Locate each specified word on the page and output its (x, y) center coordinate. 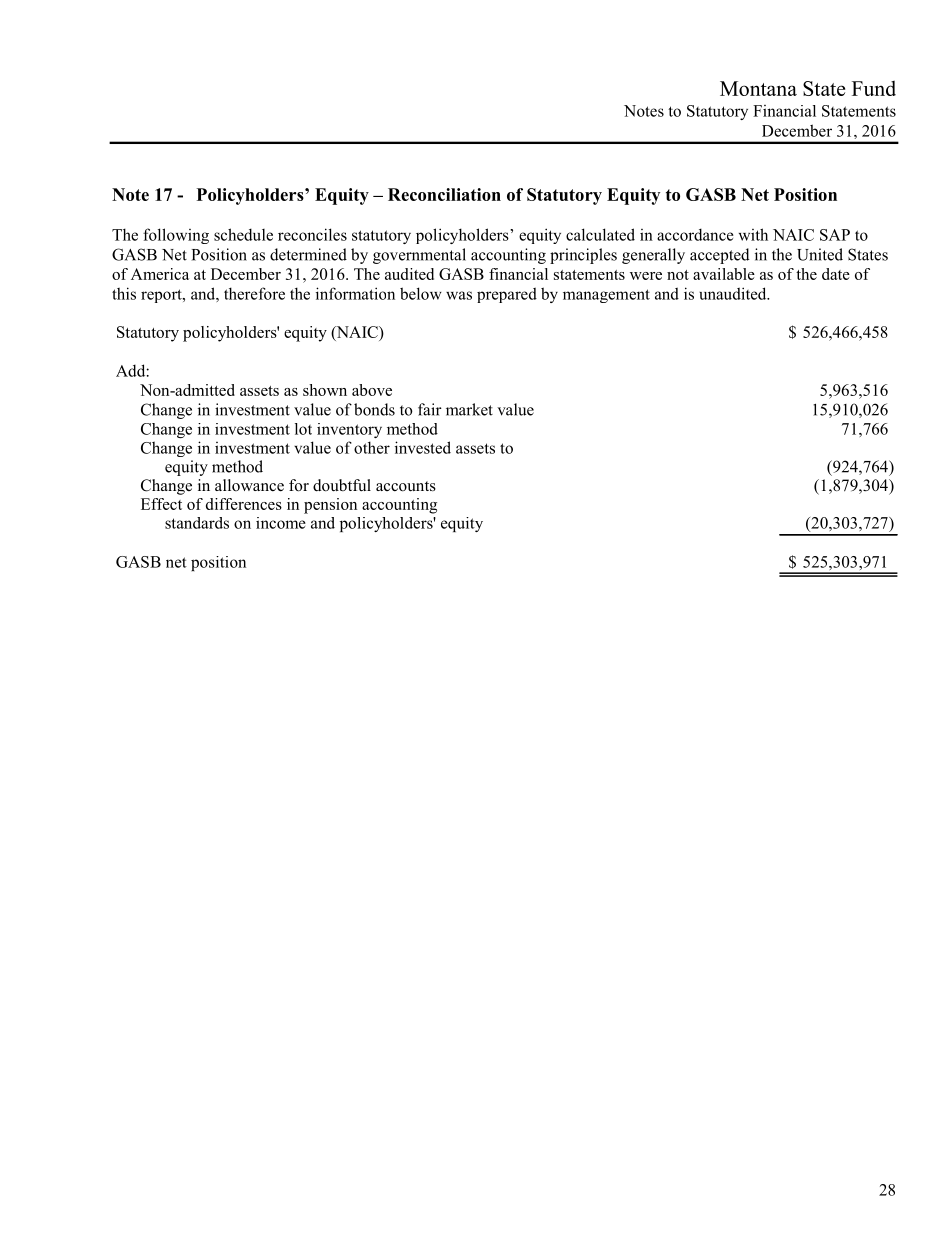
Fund (874, 88)
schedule (243, 234)
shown (325, 390)
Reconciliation (444, 194)
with (753, 234)
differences (244, 504)
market (469, 409)
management (606, 296)
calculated (600, 234)
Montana (758, 88)
